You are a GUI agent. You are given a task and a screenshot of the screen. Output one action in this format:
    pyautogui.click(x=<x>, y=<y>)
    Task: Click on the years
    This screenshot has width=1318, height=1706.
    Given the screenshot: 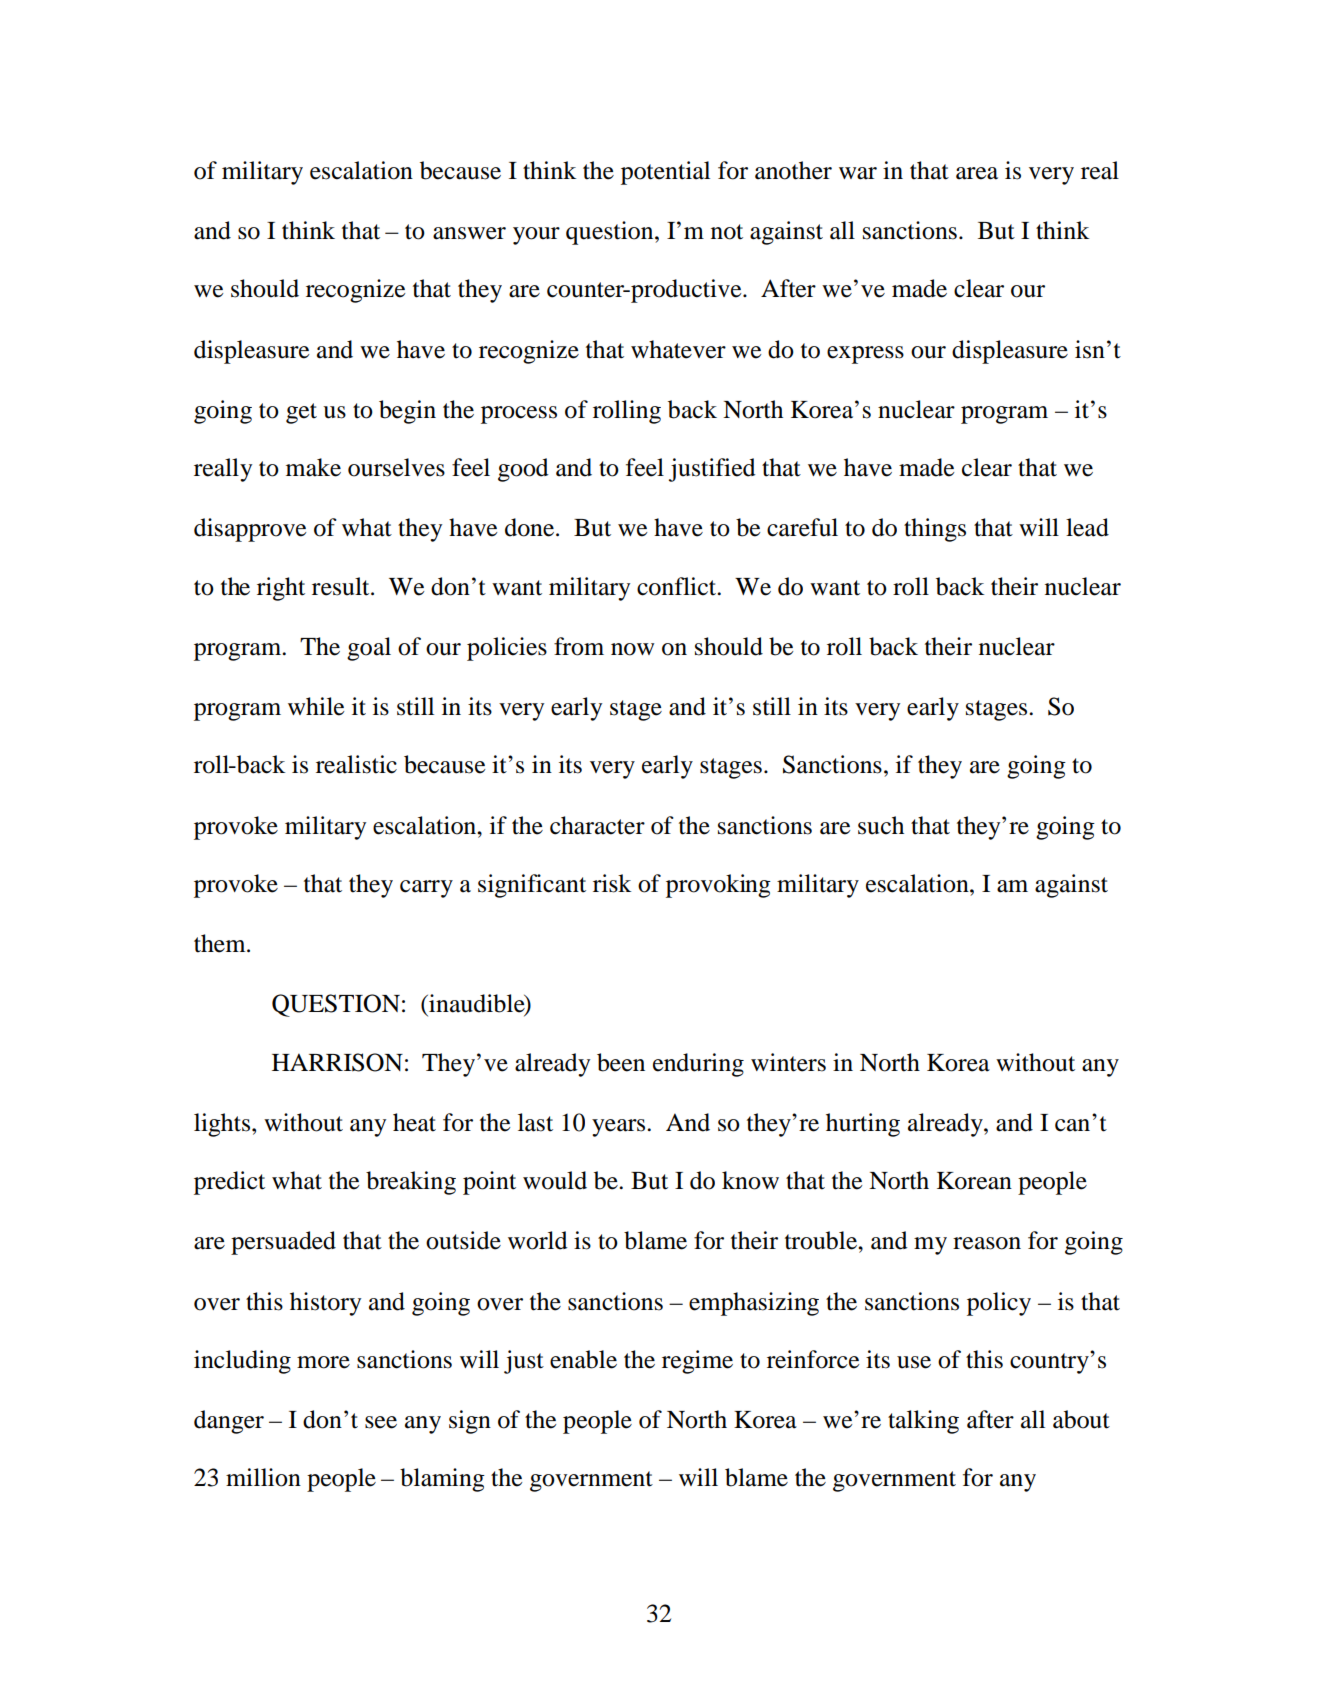 What is the action you would take?
    pyautogui.click(x=620, y=1128)
